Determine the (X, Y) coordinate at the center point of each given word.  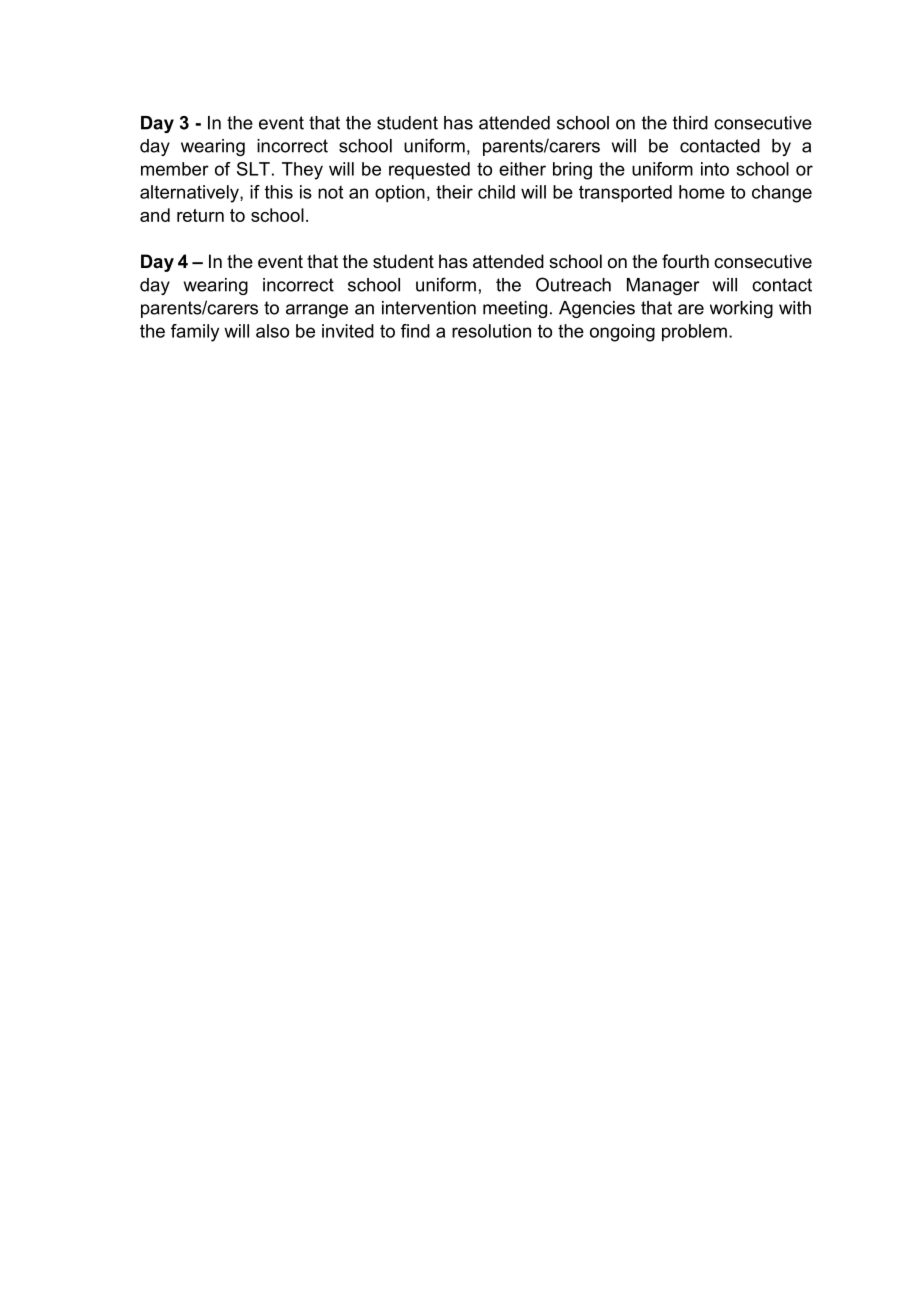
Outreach (573, 284)
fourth (685, 261)
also (272, 331)
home (702, 192)
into (715, 169)
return (200, 215)
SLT (253, 169)
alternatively (190, 194)
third (690, 123)
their (454, 192)
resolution (491, 331)
